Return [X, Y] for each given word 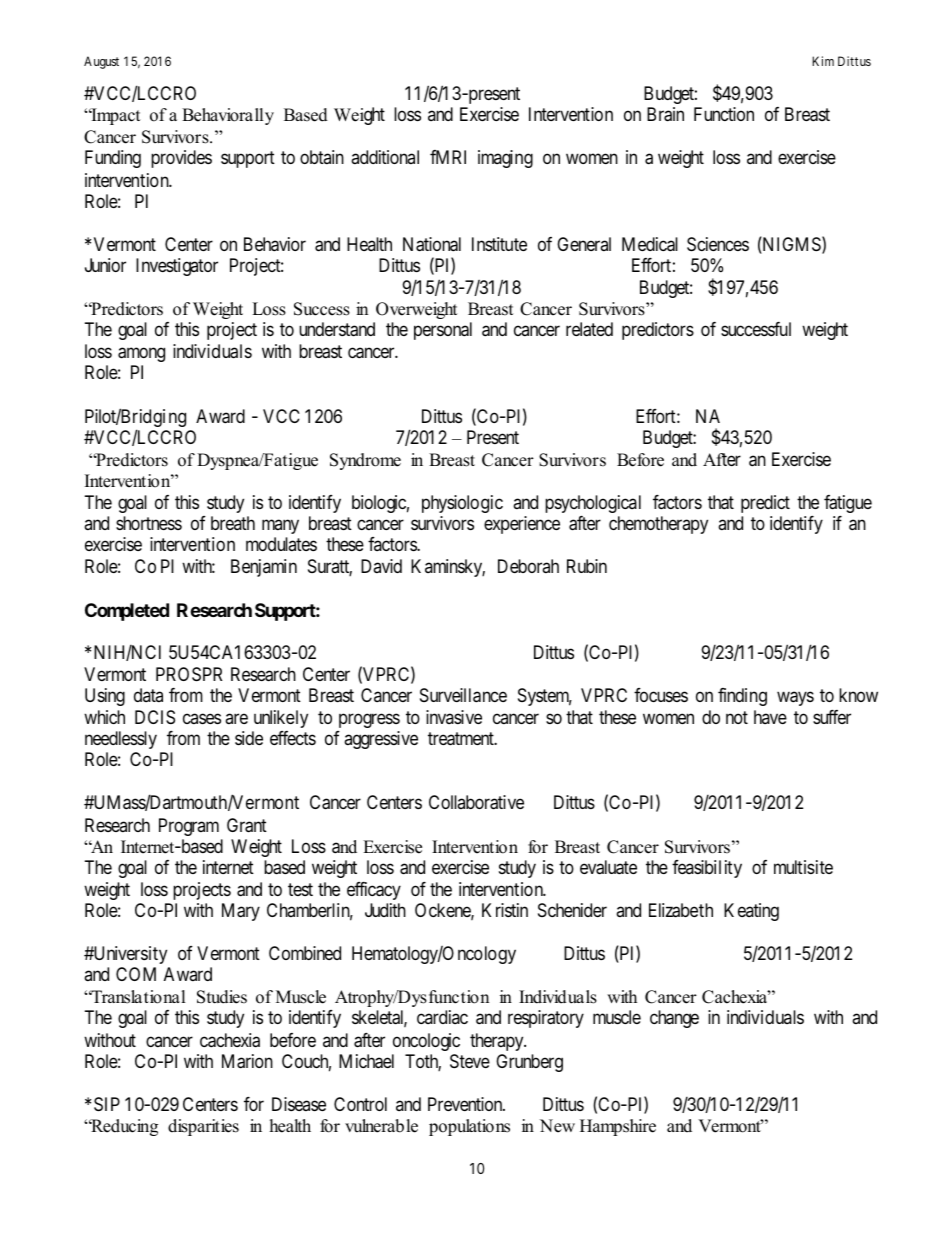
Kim [823, 61]
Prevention [466, 1104]
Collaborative [476, 802]
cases [202, 719]
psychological [593, 504]
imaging [505, 159]
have [770, 717]
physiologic [462, 504]
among [141, 355]
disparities [203, 1127]
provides [181, 159]
